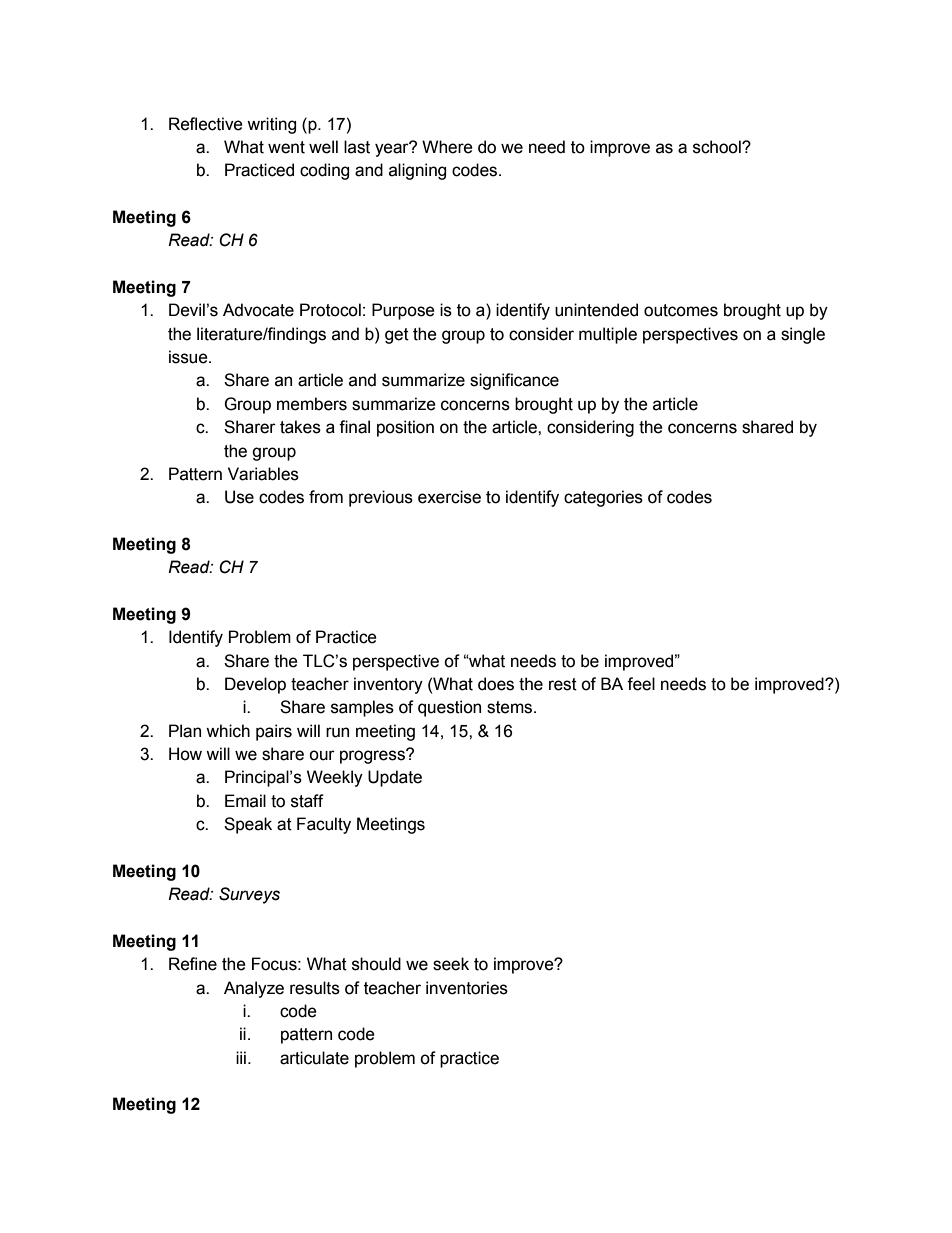 Image resolution: width=952 pixels, height=1233 pixels. What do you see at coordinates (563, 684) in the screenshot?
I see `rest` at bounding box center [563, 684].
